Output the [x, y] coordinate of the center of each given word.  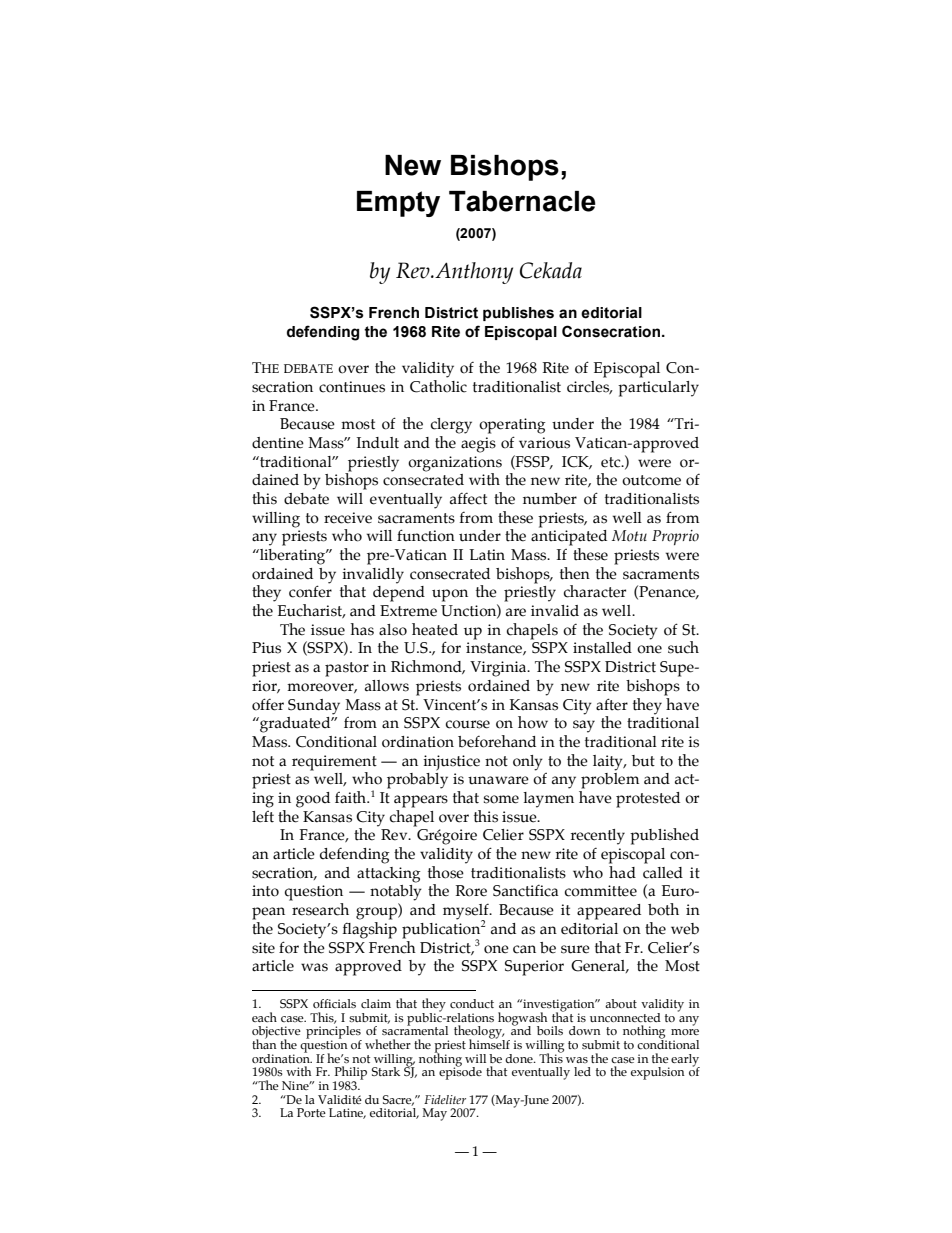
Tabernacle [522, 201]
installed [602, 648]
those [447, 871]
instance [495, 648]
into [265, 891]
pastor [347, 669]
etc [612, 462]
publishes [518, 314]
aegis [478, 445]
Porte [311, 1112]
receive [348, 518]
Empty [398, 204]
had [622, 871]
